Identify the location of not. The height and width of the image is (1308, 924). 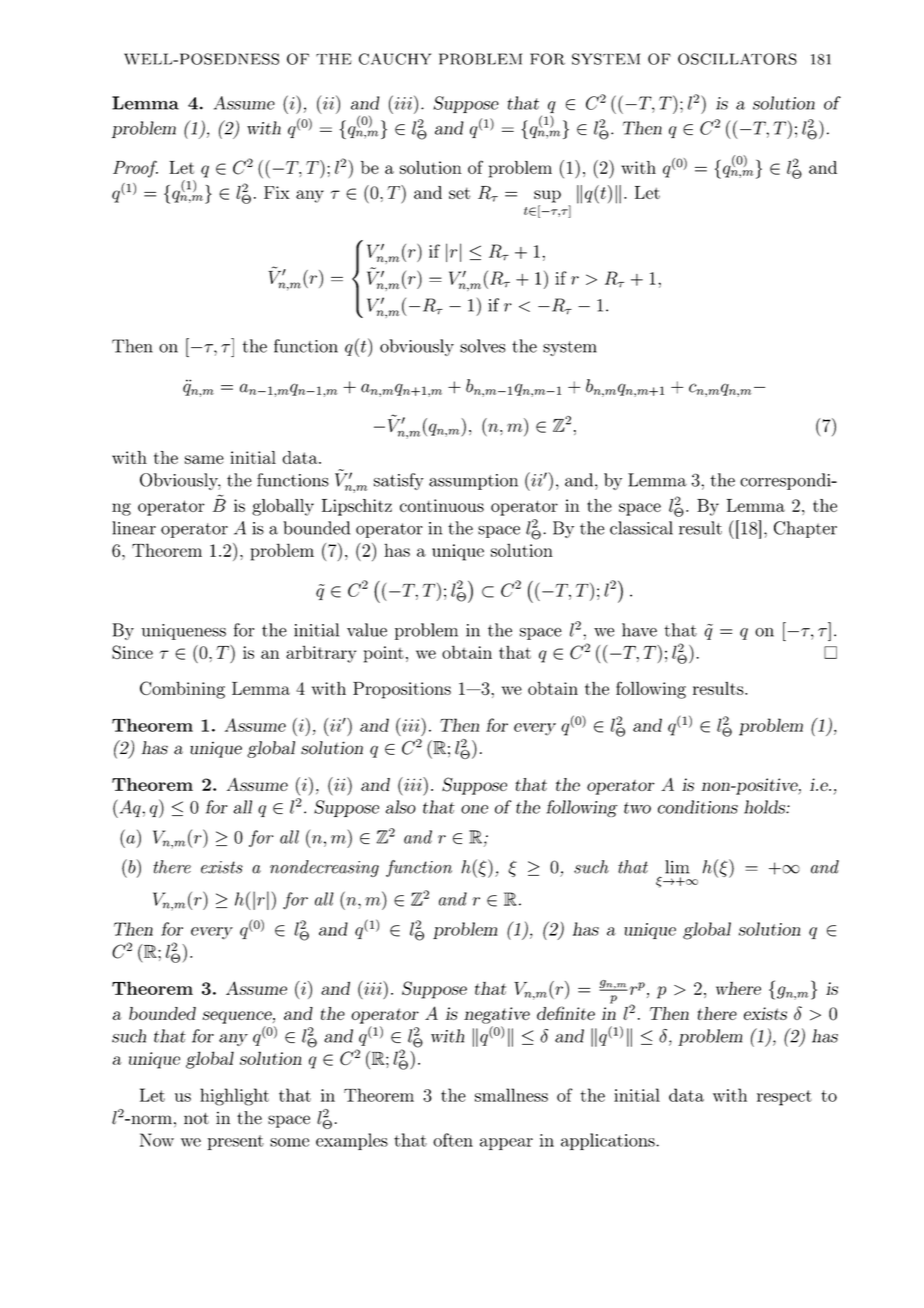
(196, 1119).
